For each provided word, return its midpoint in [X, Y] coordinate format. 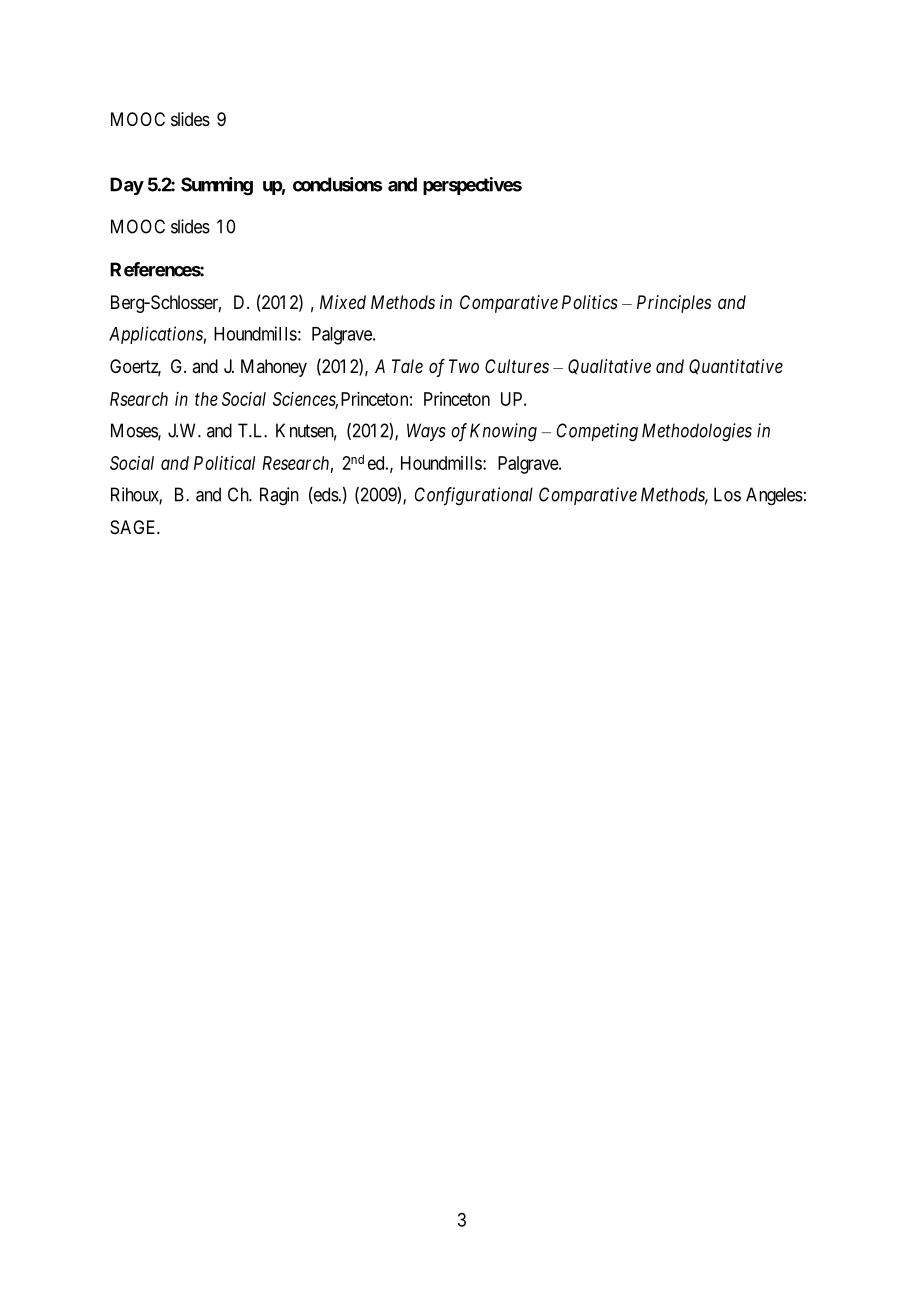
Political [224, 463]
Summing [217, 186]
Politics [590, 302]
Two [464, 366]
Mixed [343, 302]
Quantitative [736, 367]
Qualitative [609, 367]
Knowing [503, 432]
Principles [674, 304]
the [206, 399]
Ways [426, 432]
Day [127, 186]
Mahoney [274, 368]
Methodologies [697, 432]
